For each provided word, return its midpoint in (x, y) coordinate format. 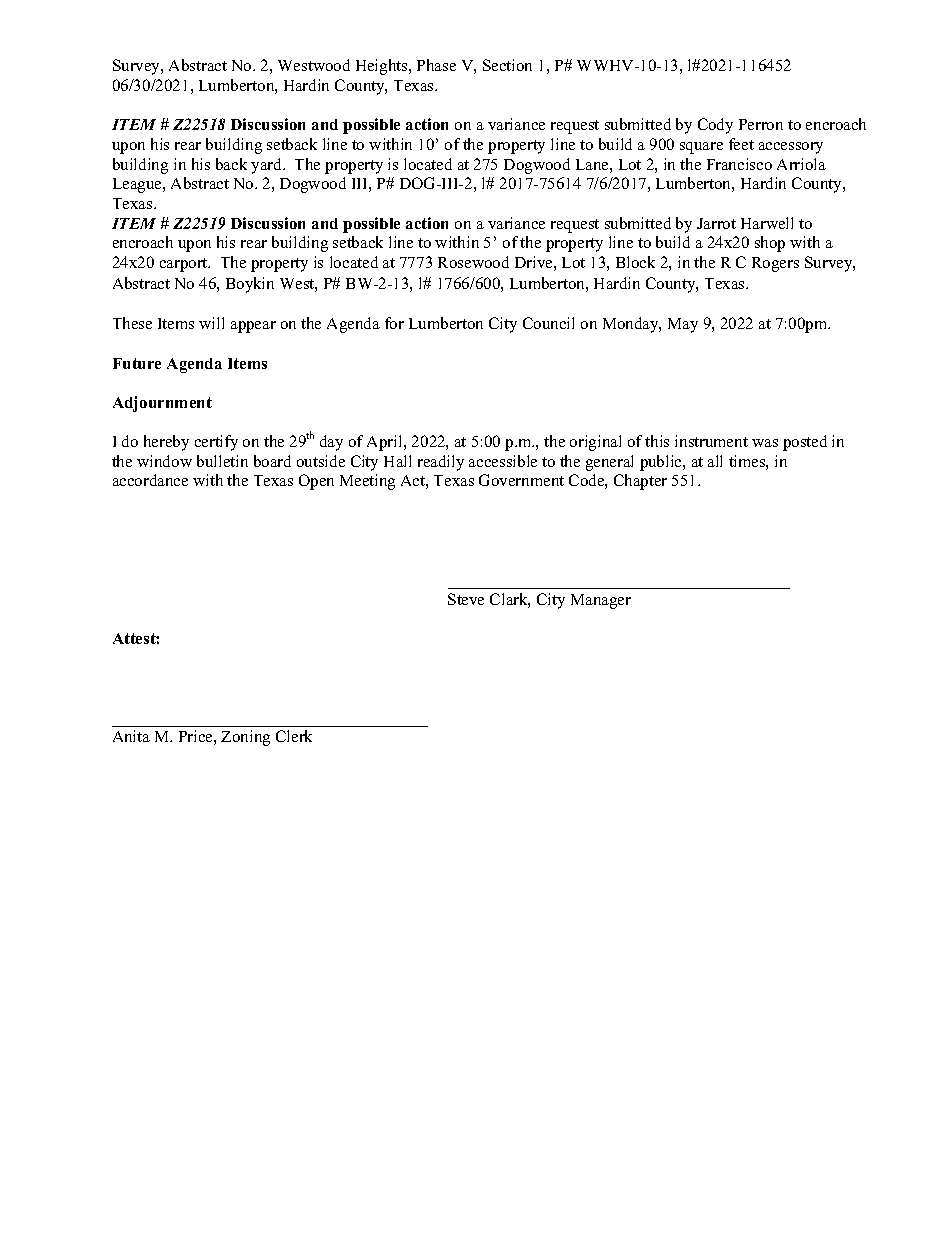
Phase (436, 65)
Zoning (245, 738)
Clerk (294, 736)
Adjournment (162, 404)
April (386, 443)
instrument (711, 441)
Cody (715, 126)
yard (268, 166)
